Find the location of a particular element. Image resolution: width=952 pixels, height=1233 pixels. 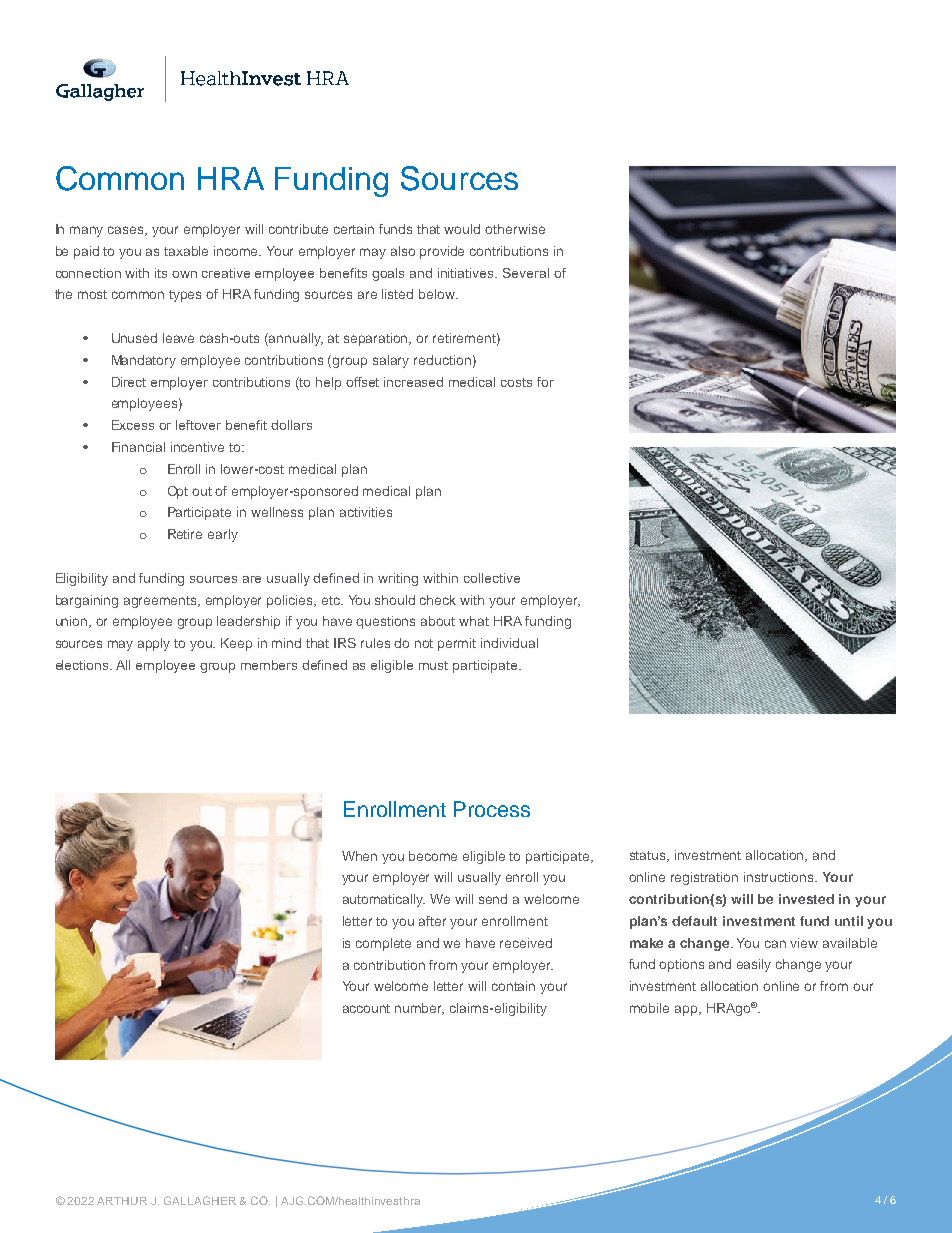

taxable is located at coordinates (186, 251).
